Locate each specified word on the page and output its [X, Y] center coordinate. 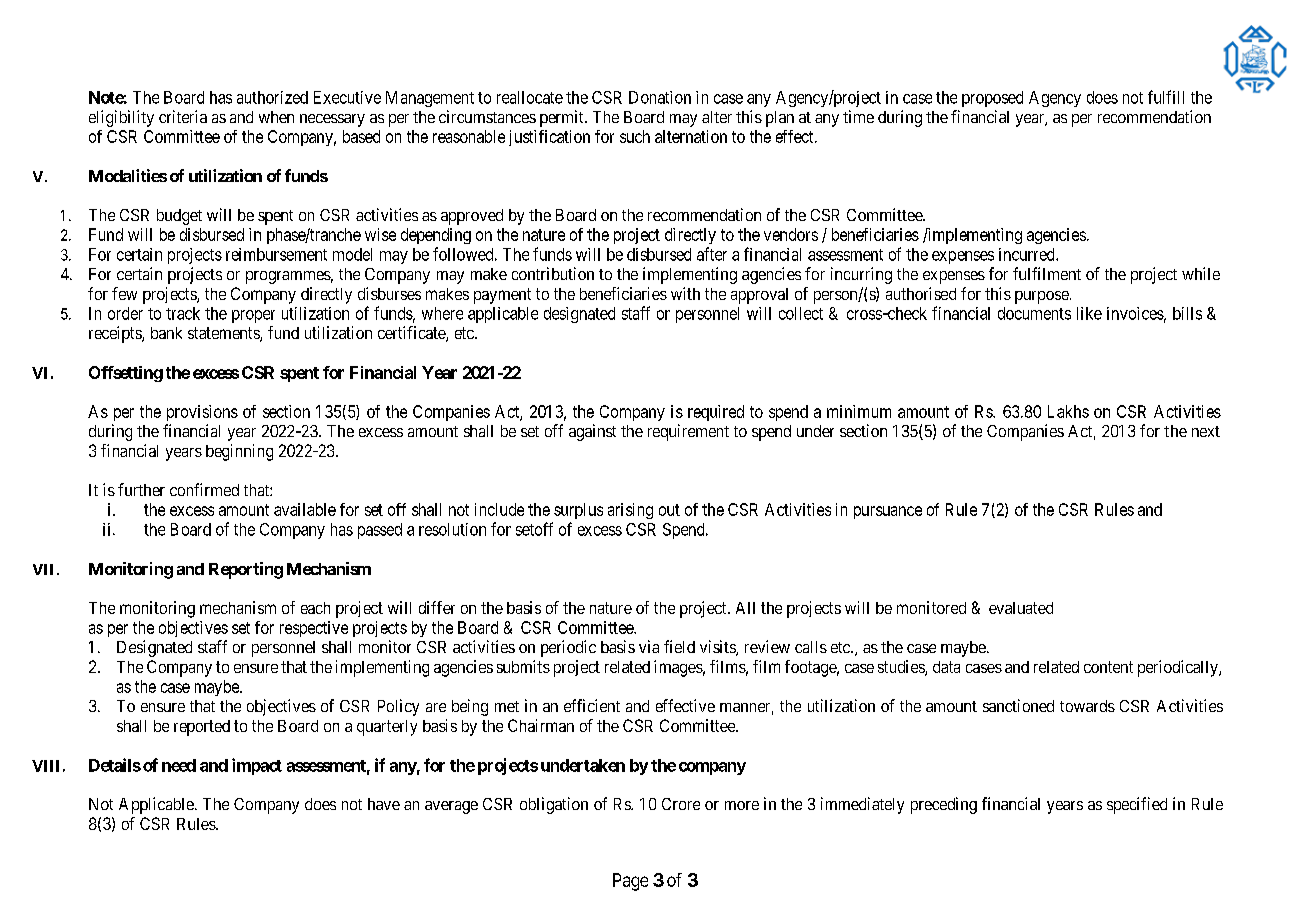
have [384, 804]
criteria [183, 116]
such [635, 136]
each [315, 608]
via [649, 646]
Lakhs [1068, 411]
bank [166, 333]
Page [630, 882]
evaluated [1021, 608]
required [716, 413]
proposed [992, 99]
